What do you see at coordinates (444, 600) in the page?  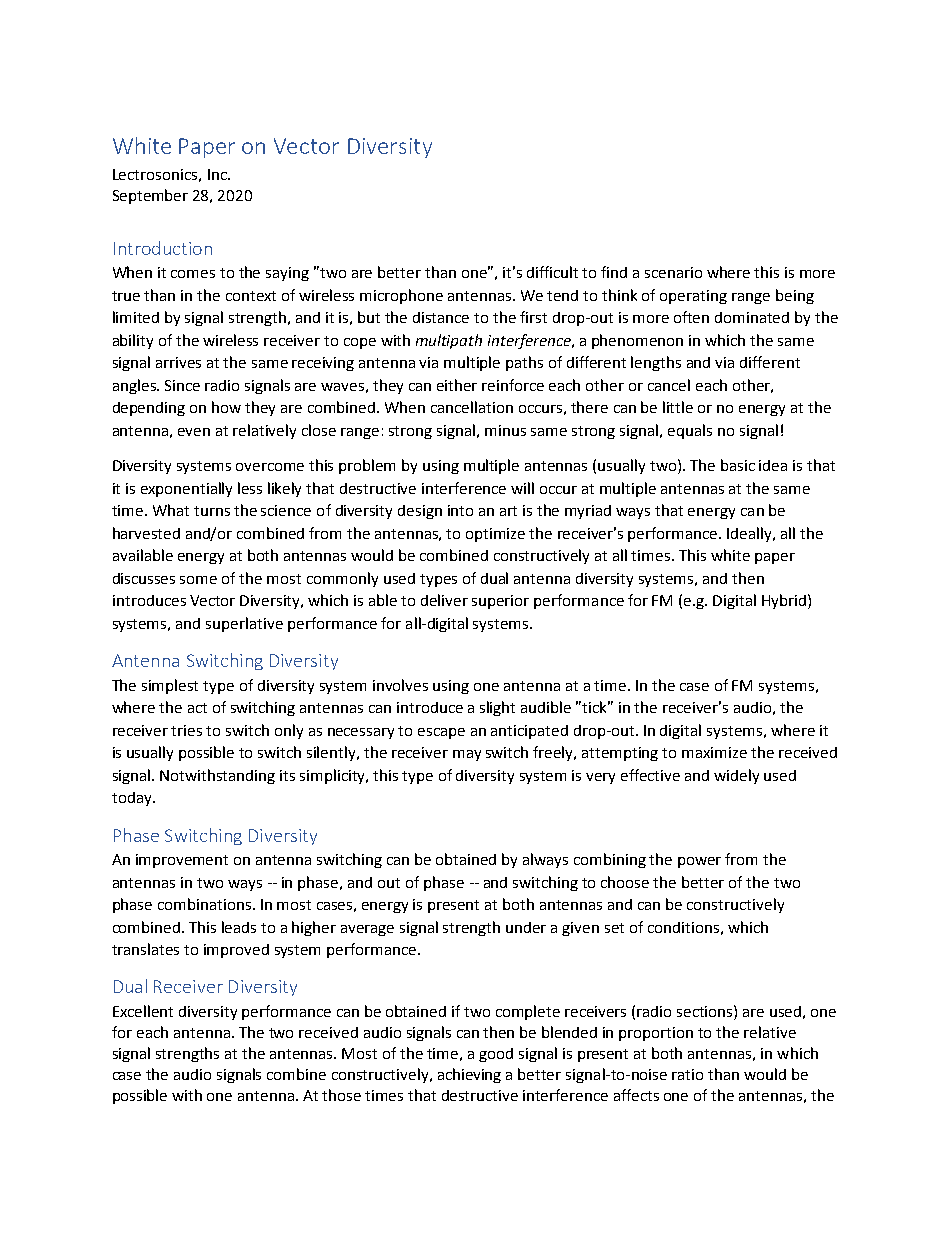 I see `deliver` at bounding box center [444, 600].
